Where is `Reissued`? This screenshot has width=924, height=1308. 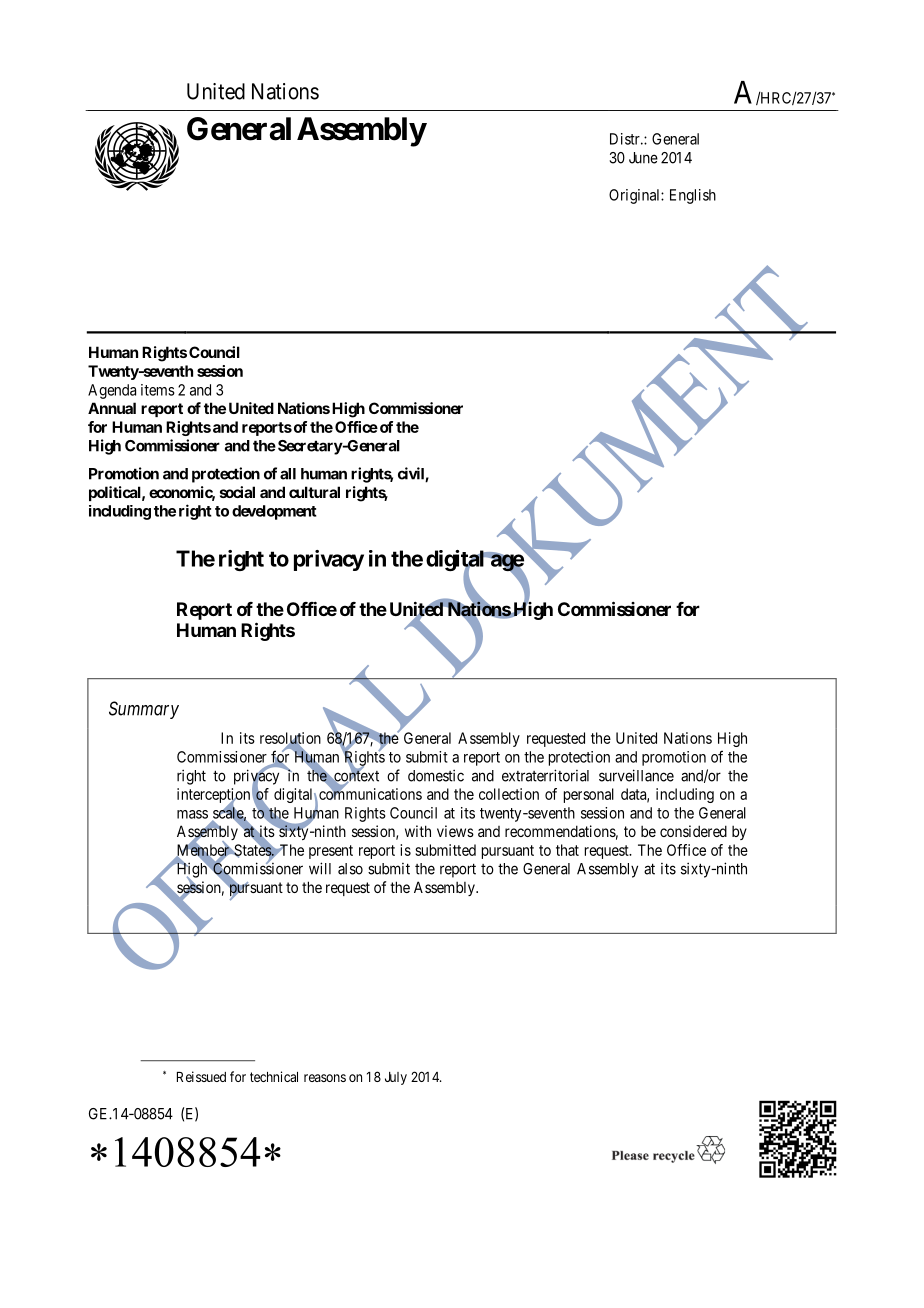
Reissued is located at coordinates (201, 1076).
